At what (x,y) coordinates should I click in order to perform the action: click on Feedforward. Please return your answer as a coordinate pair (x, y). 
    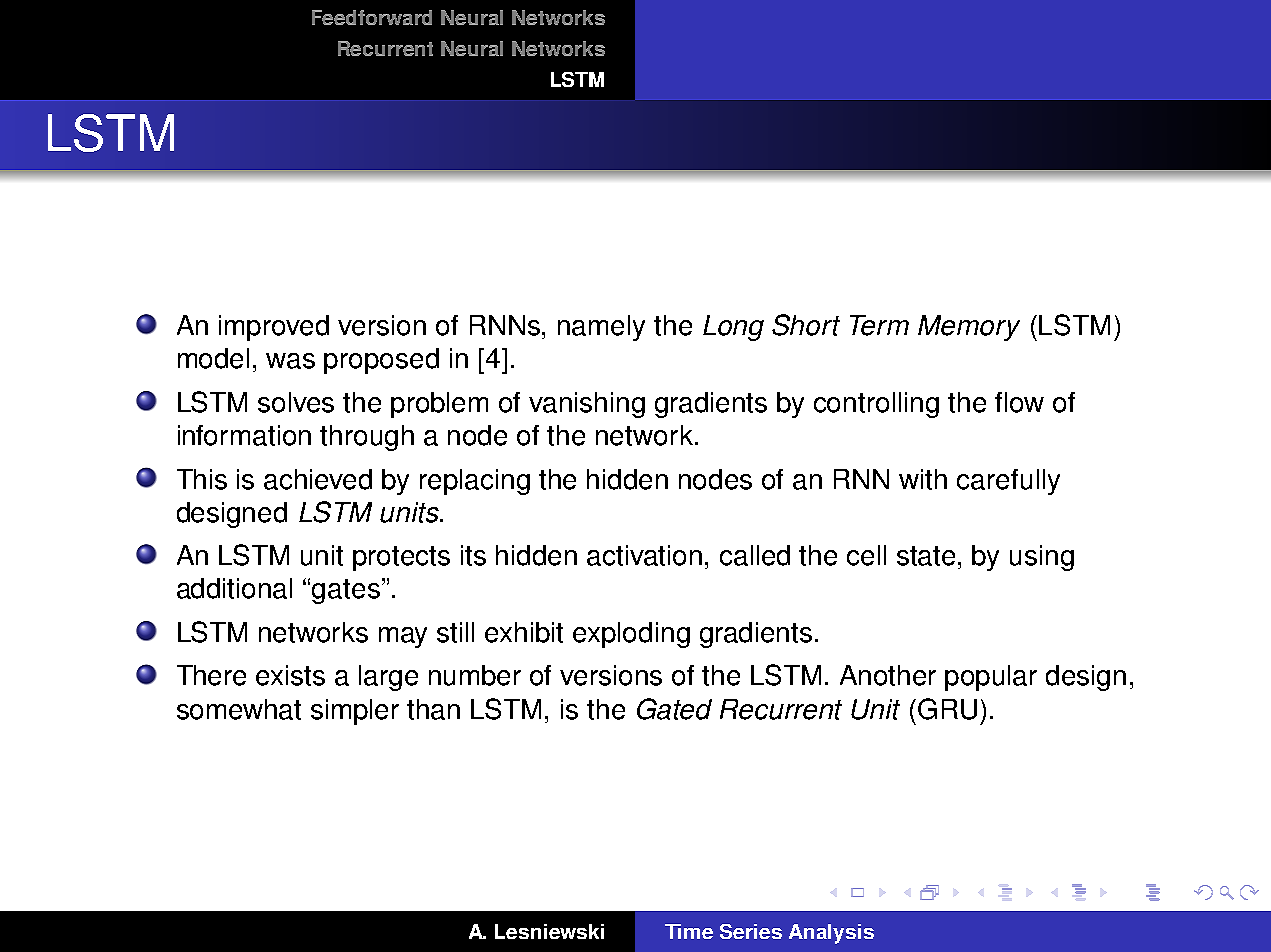
    Looking at the image, I should click on (372, 17).
